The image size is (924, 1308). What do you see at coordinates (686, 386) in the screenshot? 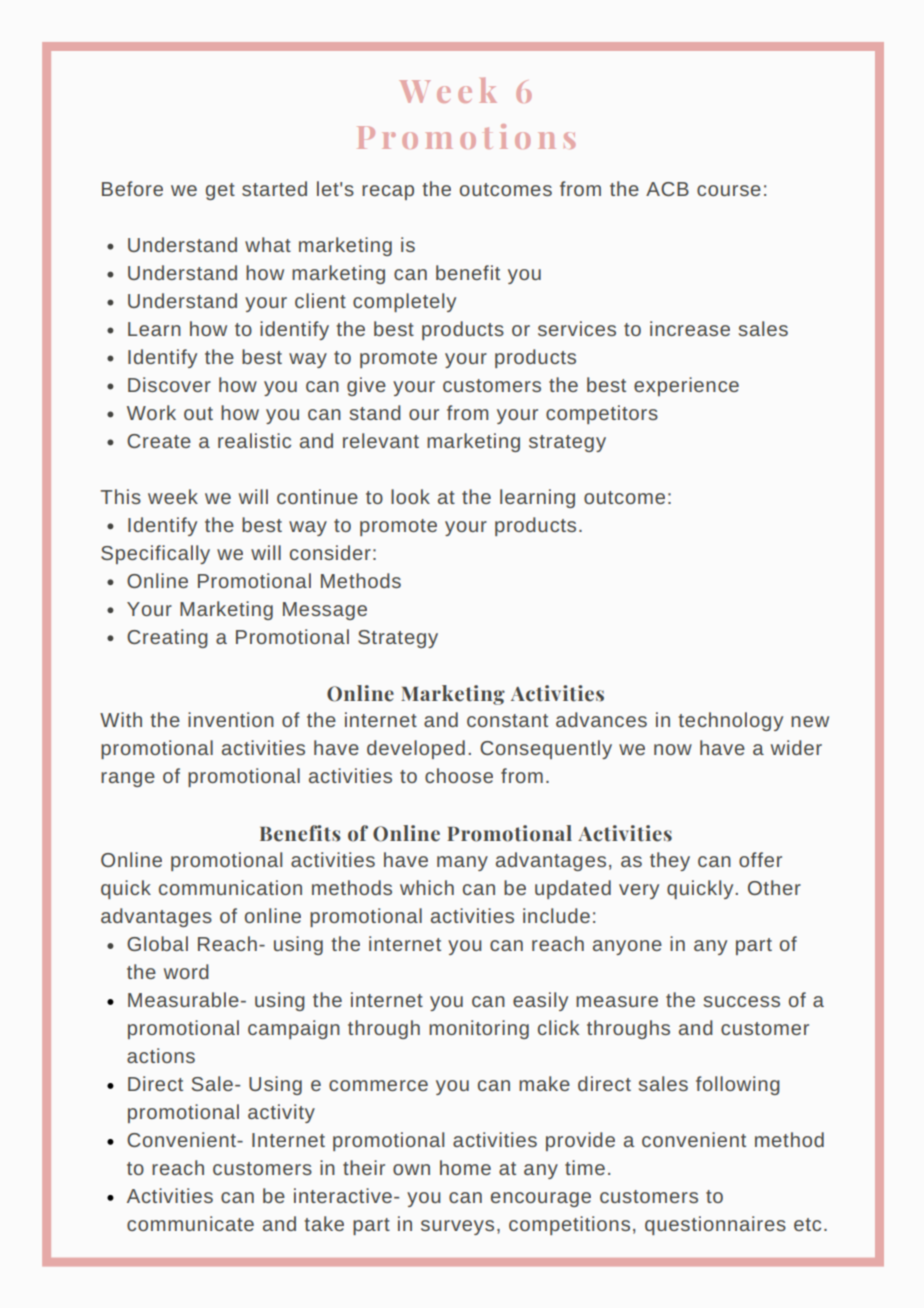
I see `experience` at bounding box center [686, 386].
